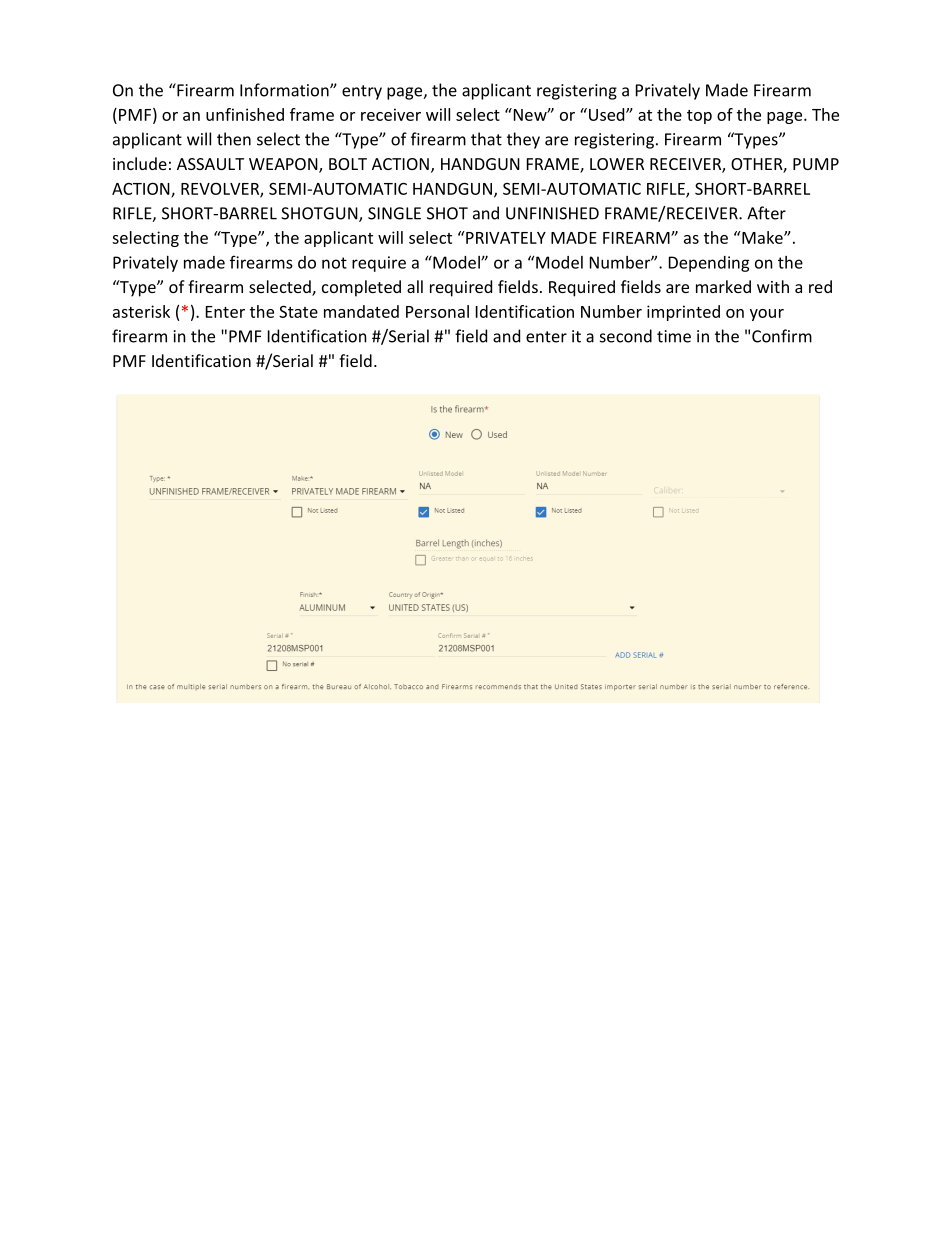  Describe the element at coordinates (486, 139) in the image. I see `that` at that location.
